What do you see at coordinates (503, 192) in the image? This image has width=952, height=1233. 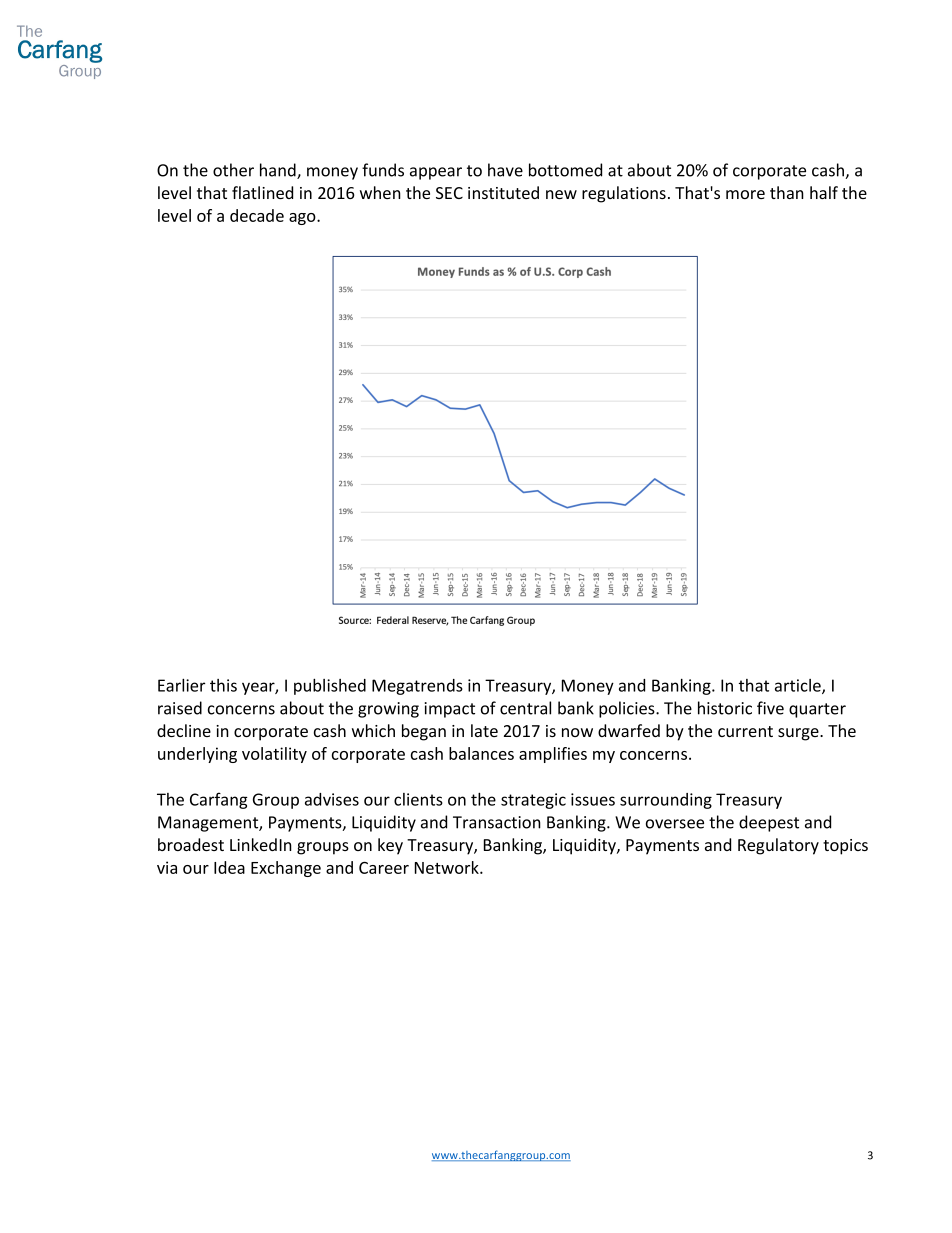 I see `instituted` at bounding box center [503, 192].
